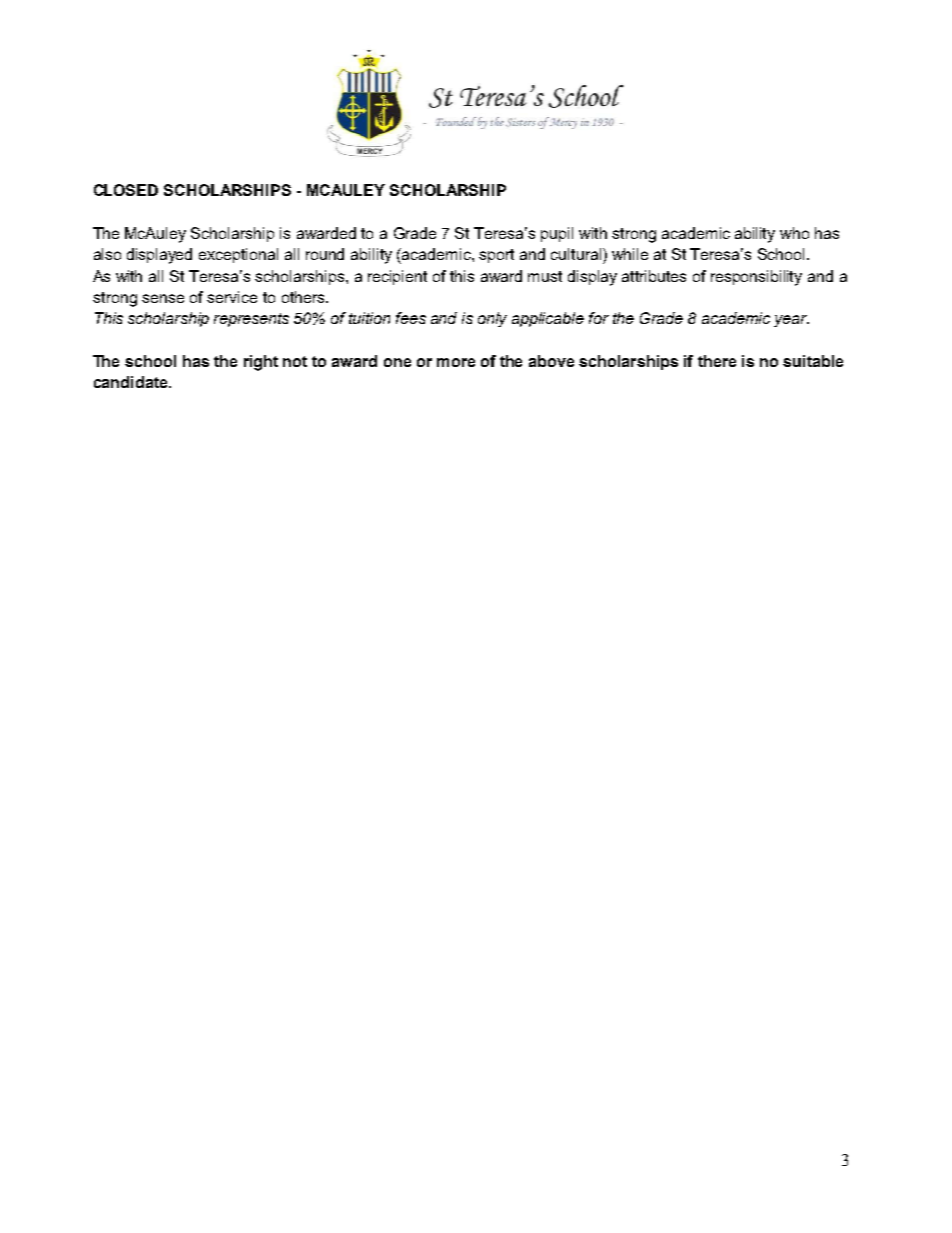 Image resolution: width=952 pixels, height=1233 pixels. I want to click on CLOSED, so click(126, 190).
